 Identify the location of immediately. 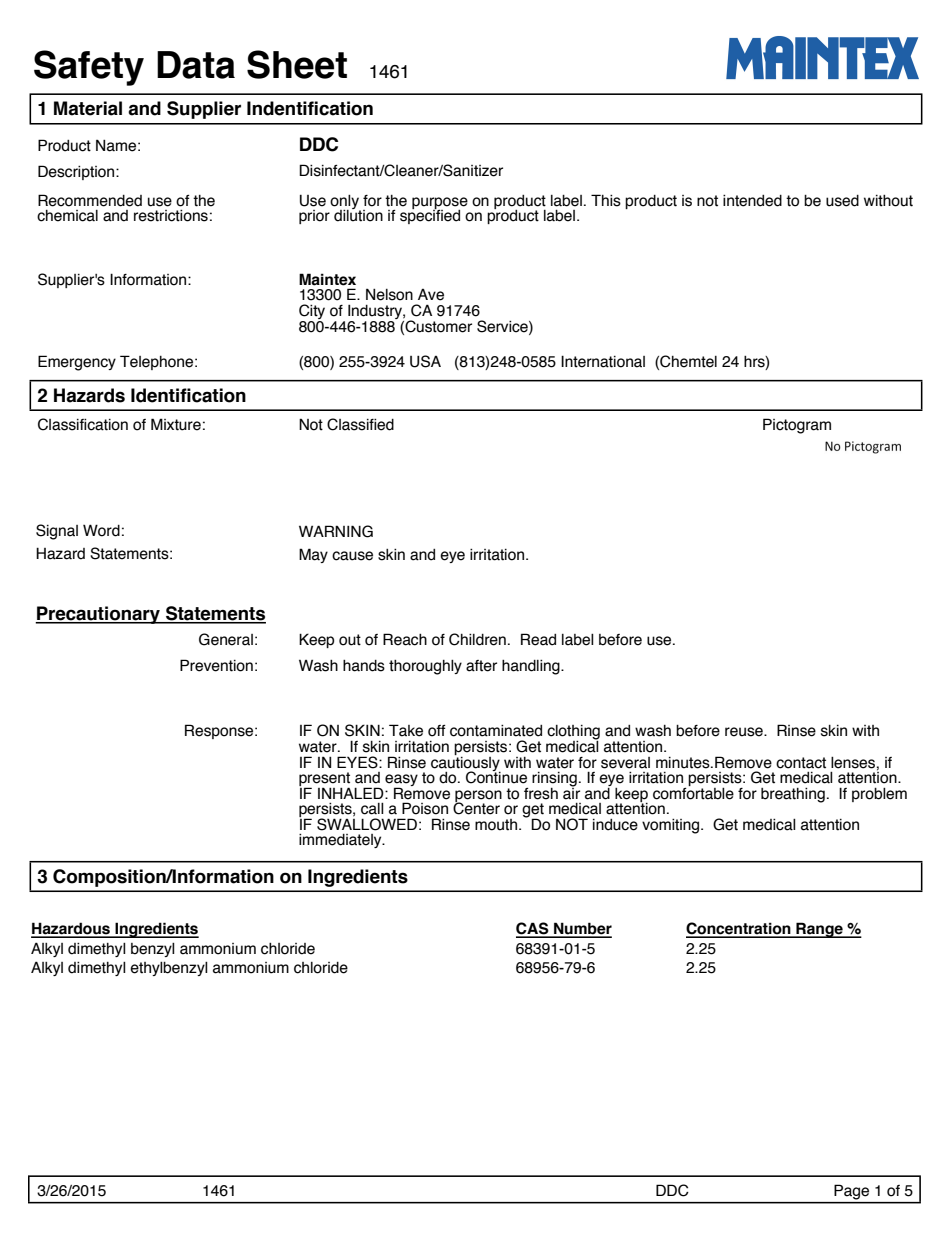
(341, 840).
